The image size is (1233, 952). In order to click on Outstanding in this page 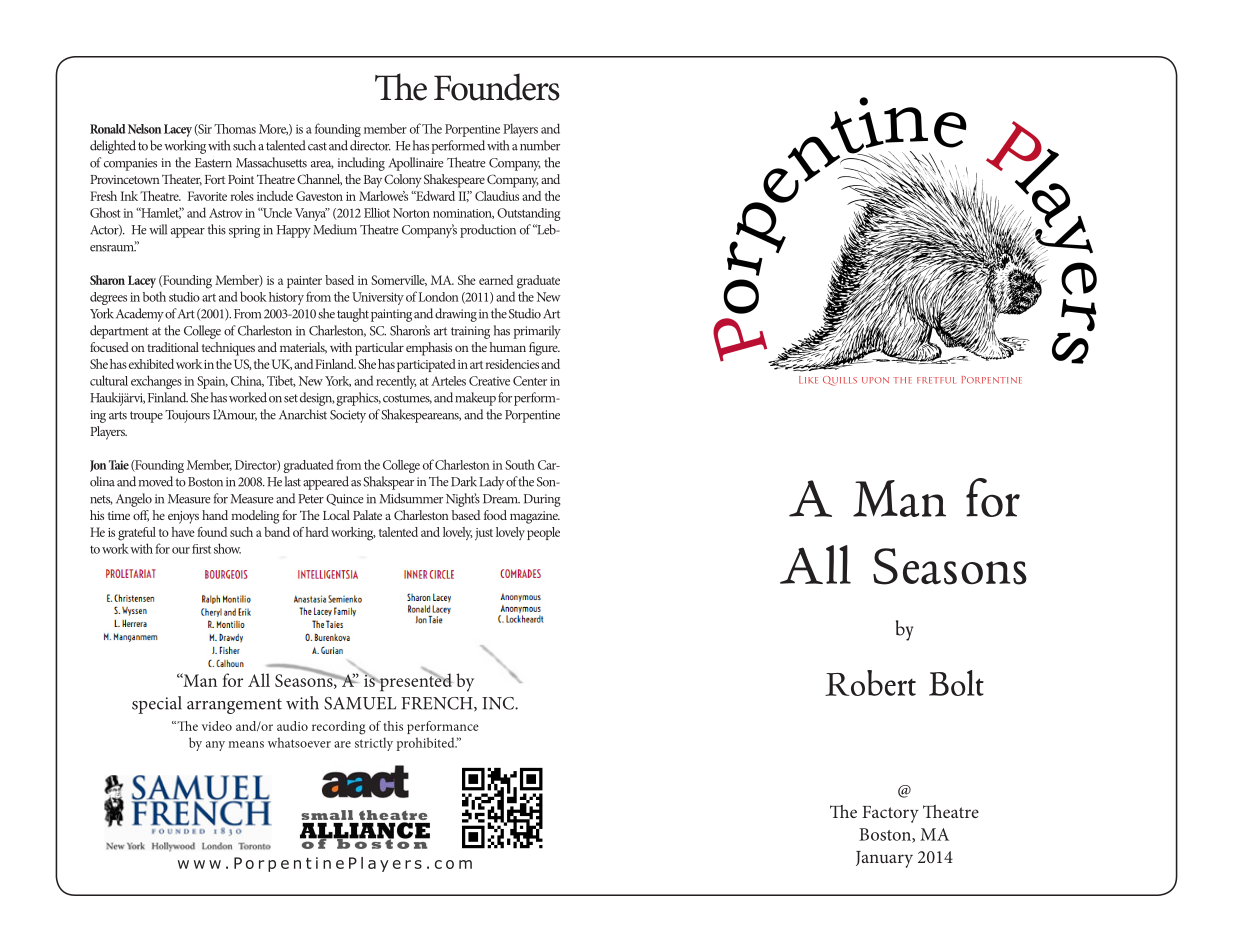, I will do `click(529, 214)`.
